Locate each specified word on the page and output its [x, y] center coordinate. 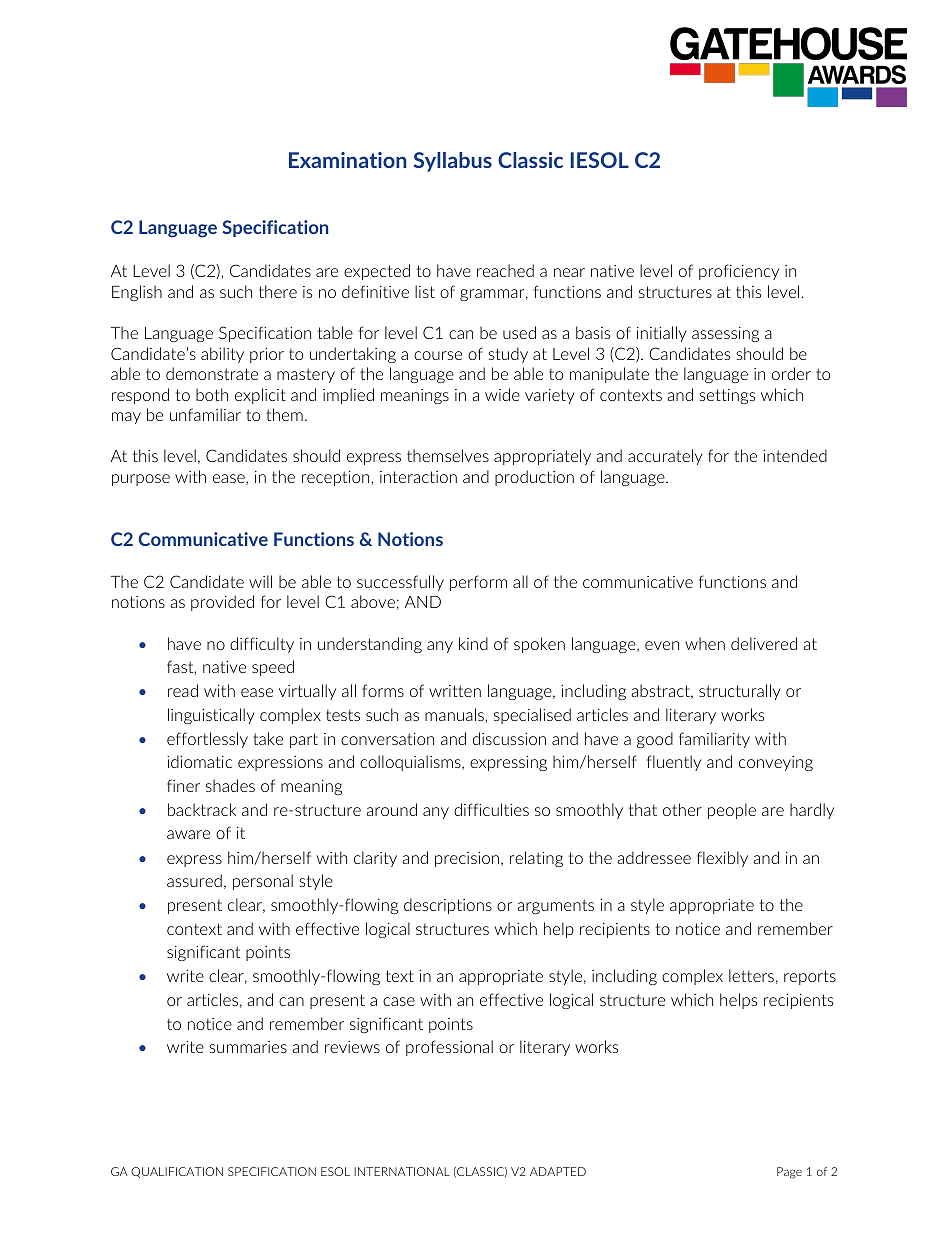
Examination [347, 160]
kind [473, 643]
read [183, 690]
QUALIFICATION [177, 1172]
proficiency [739, 272]
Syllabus [453, 162]
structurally [740, 692]
